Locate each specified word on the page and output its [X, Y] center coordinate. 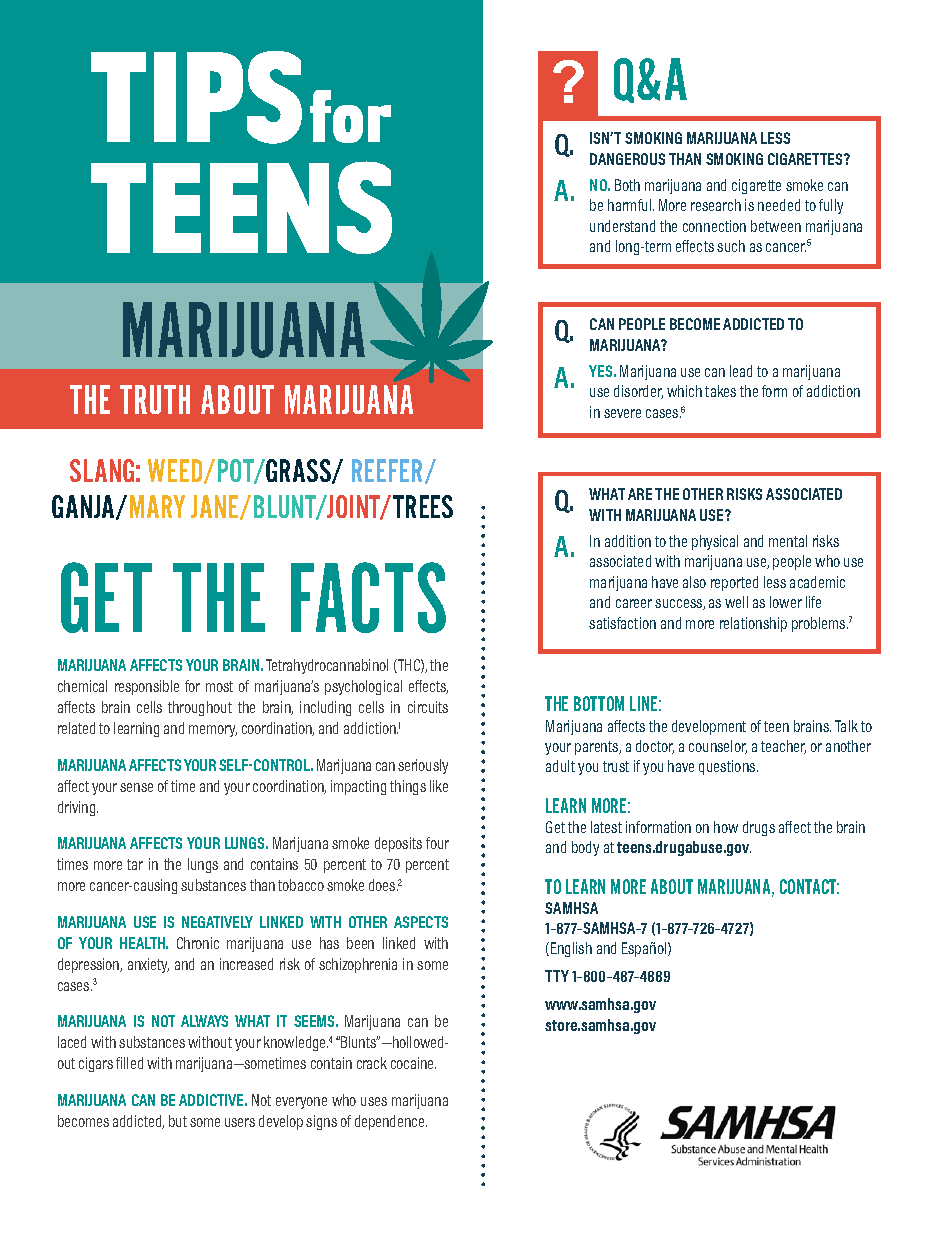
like [439, 786]
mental [788, 541]
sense [136, 787]
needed [779, 205]
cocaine [413, 1063]
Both [627, 185]
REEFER [387, 470]
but [178, 1121]
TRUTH [155, 399]
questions [728, 767]
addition [628, 541]
